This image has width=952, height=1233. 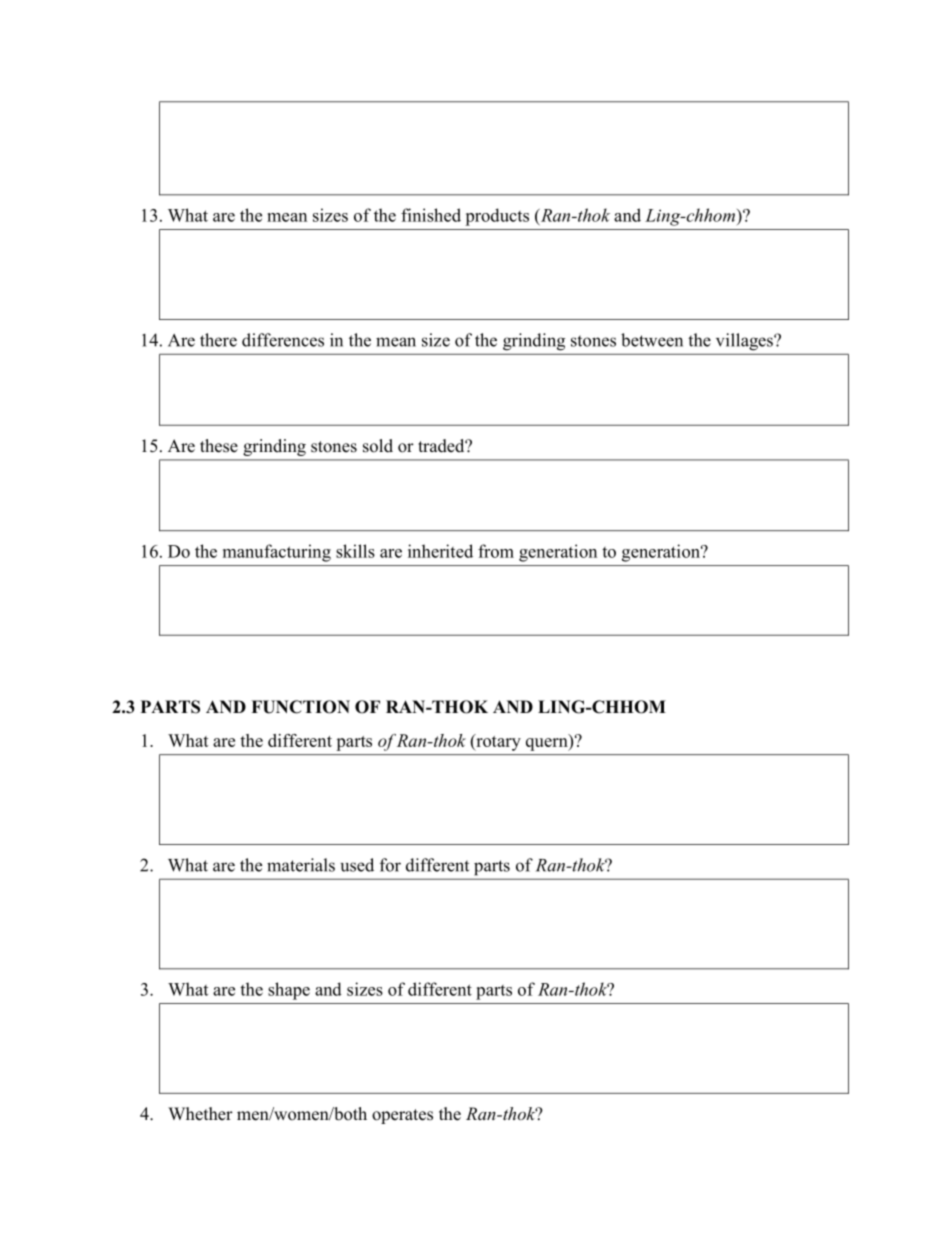 What do you see at coordinates (496, 551) in the image?
I see `from` at bounding box center [496, 551].
